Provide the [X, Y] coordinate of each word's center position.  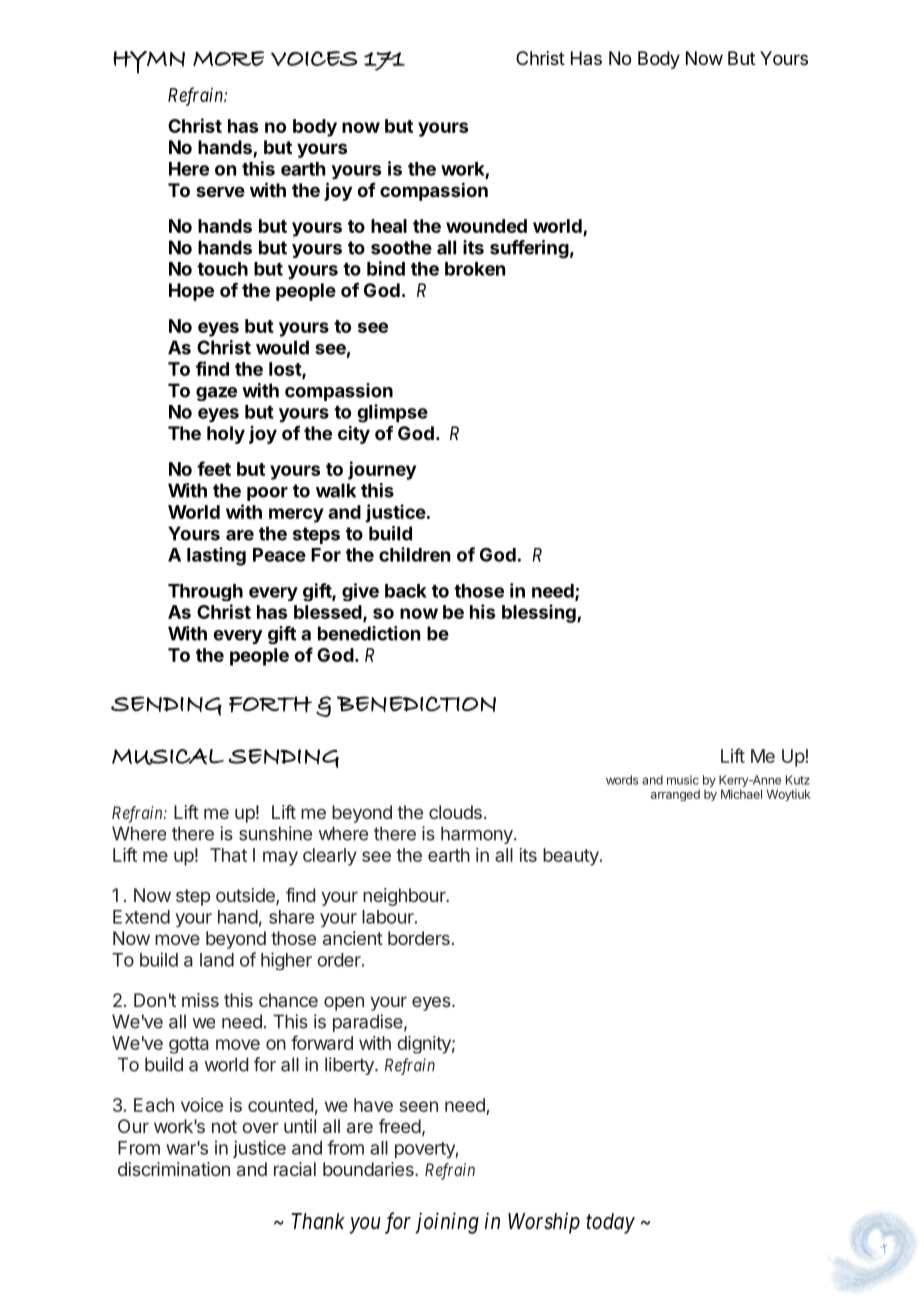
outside [246, 896]
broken [475, 269]
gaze [216, 394]
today [610, 1223]
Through [205, 592]
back [406, 591]
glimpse [392, 413]
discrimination [174, 1169]
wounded [486, 226]
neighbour [405, 897]
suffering [529, 249]
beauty [572, 857]
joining [447, 1223]
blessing [540, 613]
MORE [228, 58]
